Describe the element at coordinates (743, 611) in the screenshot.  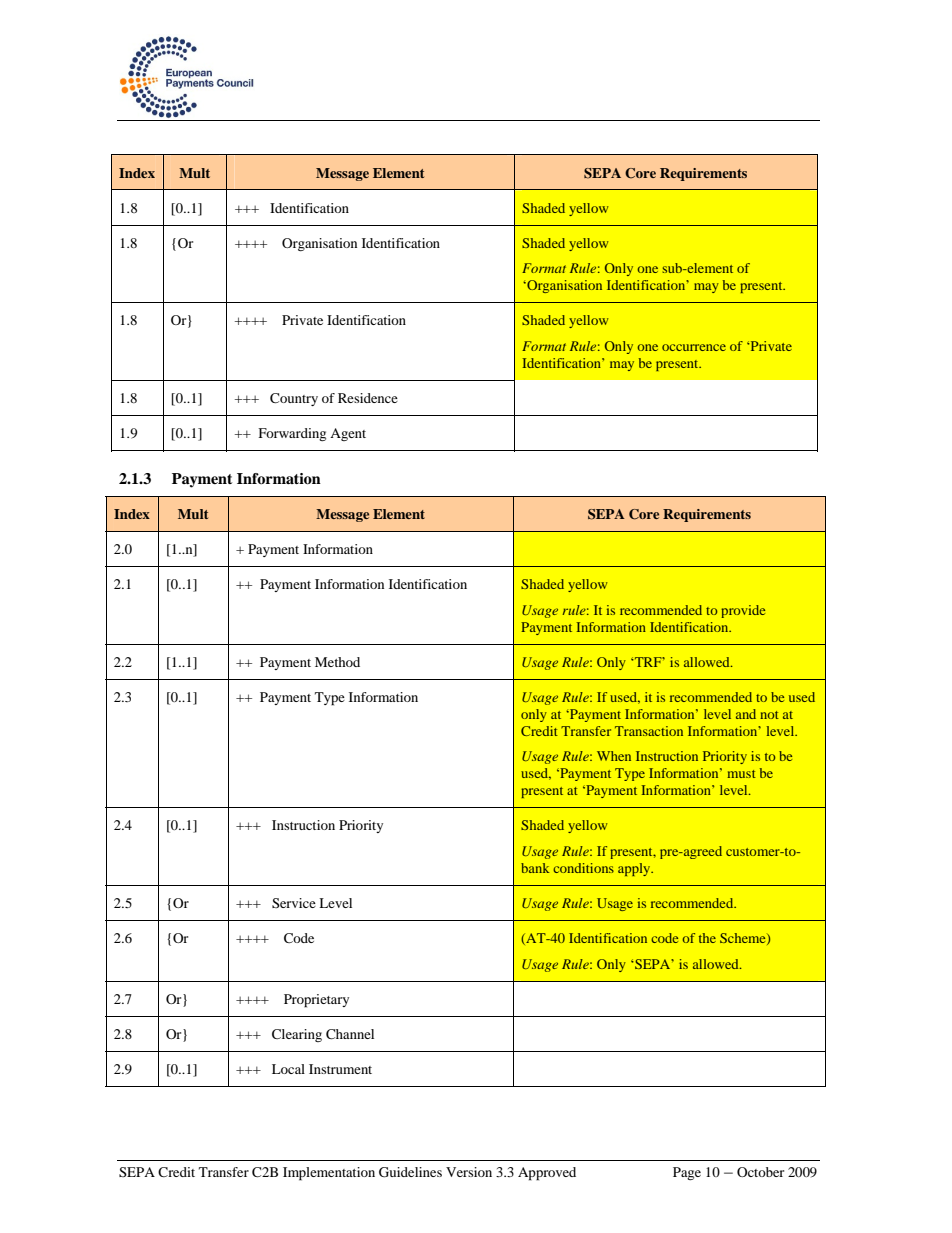
I see `provide` at that location.
